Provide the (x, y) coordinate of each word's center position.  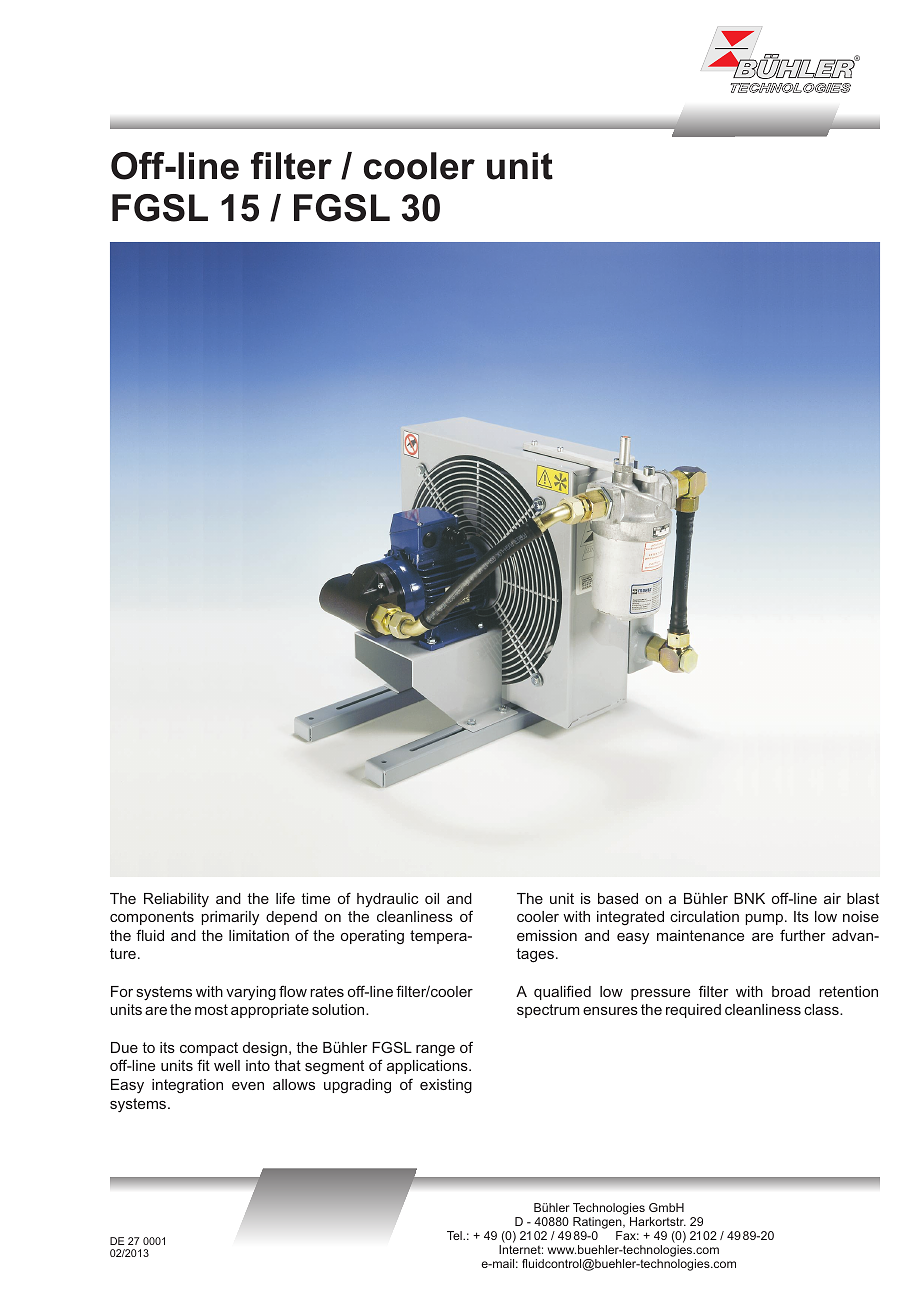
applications (428, 1067)
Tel (455, 1235)
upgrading (357, 1086)
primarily (230, 918)
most (211, 1009)
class (822, 1009)
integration (187, 1086)
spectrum (548, 1011)
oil (432, 898)
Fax (627, 1235)
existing (446, 1086)
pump (765, 919)
